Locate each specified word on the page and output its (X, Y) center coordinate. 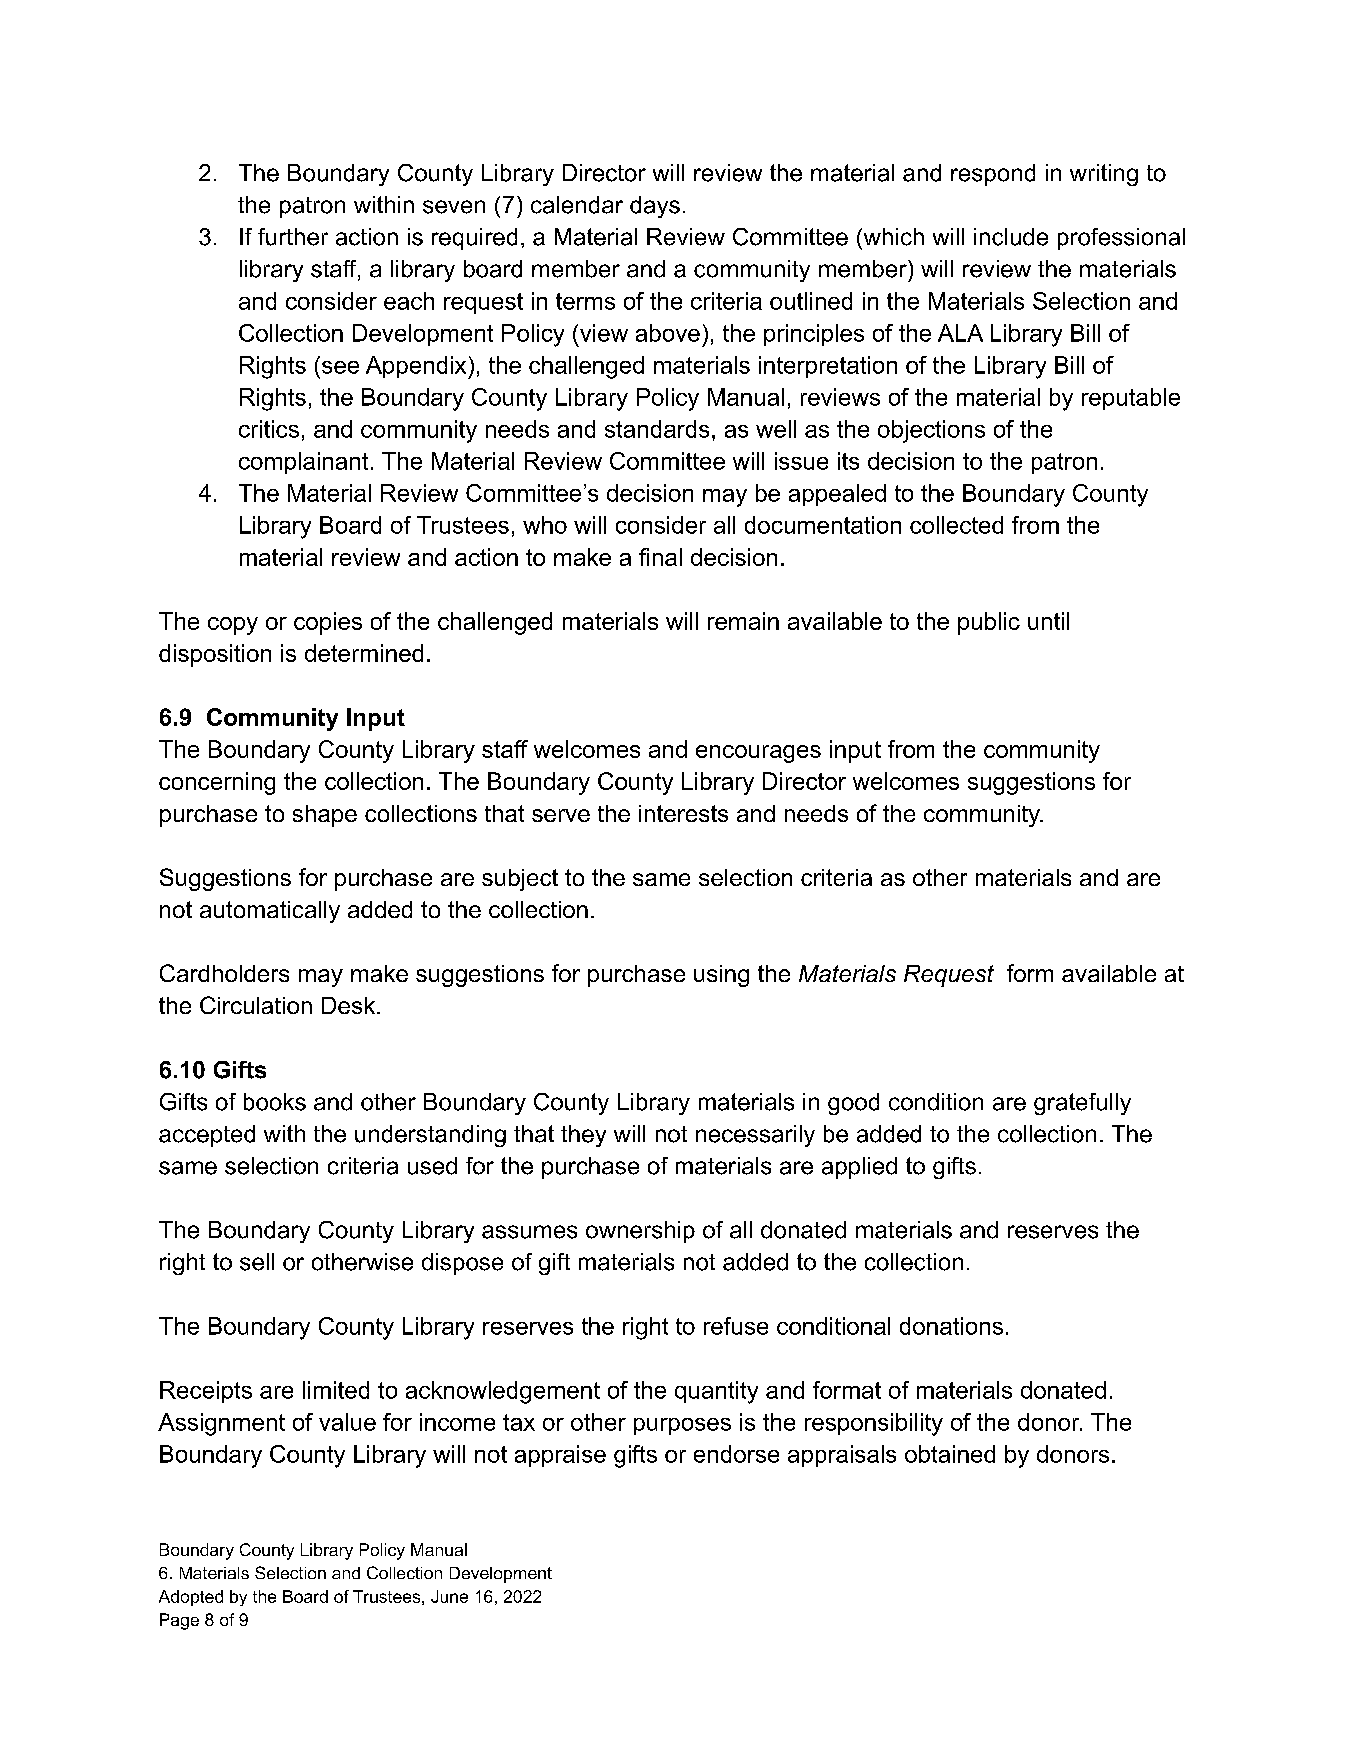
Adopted (191, 1598)
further (293, 237)
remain (743, 621)
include (1011, 237)
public (989, 623)
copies (328, 623)
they (583, 1136)
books (275, 1102)
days (655, 207)
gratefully (1082, 1104)
